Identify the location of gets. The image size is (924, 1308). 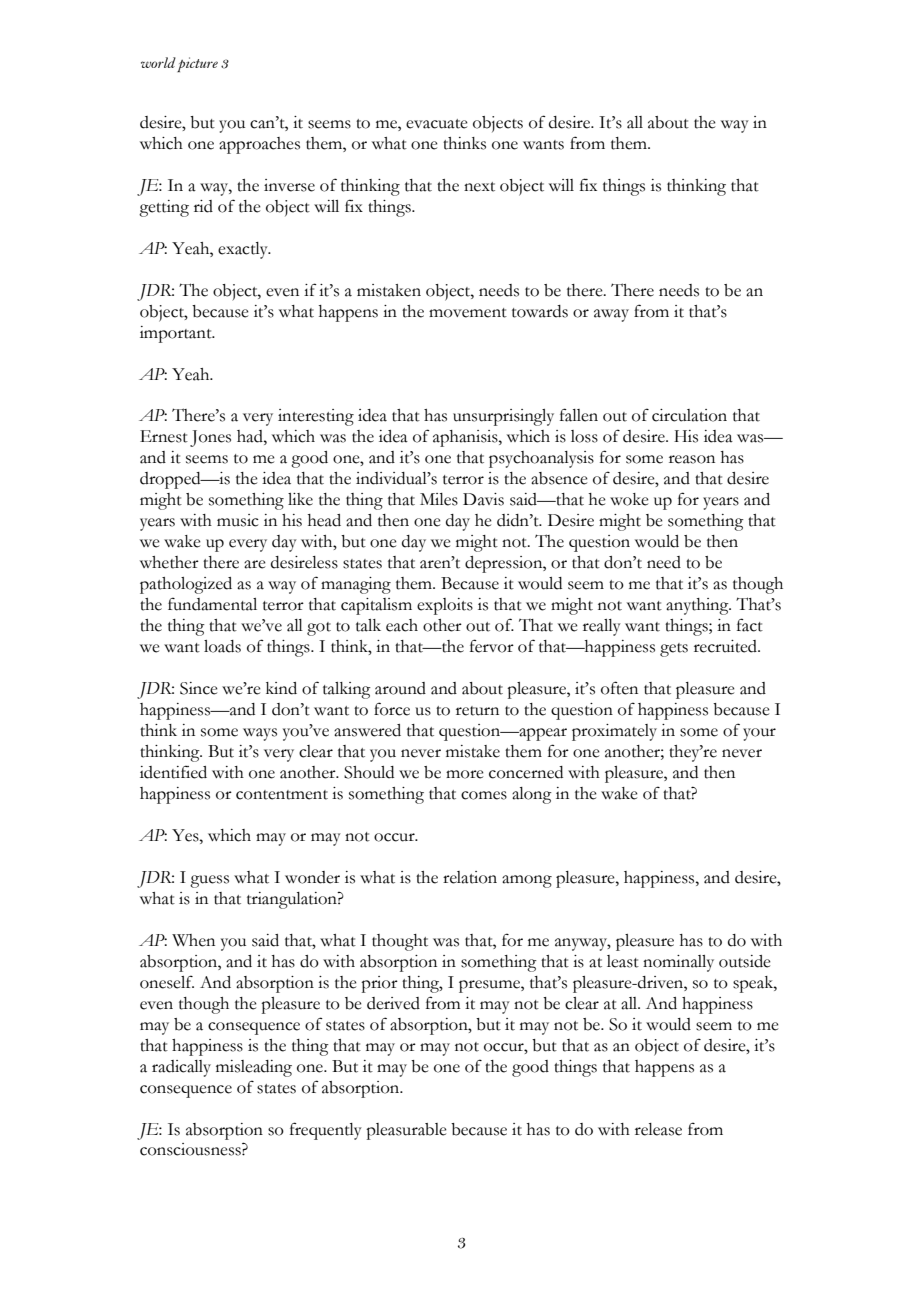
(674, 650).
